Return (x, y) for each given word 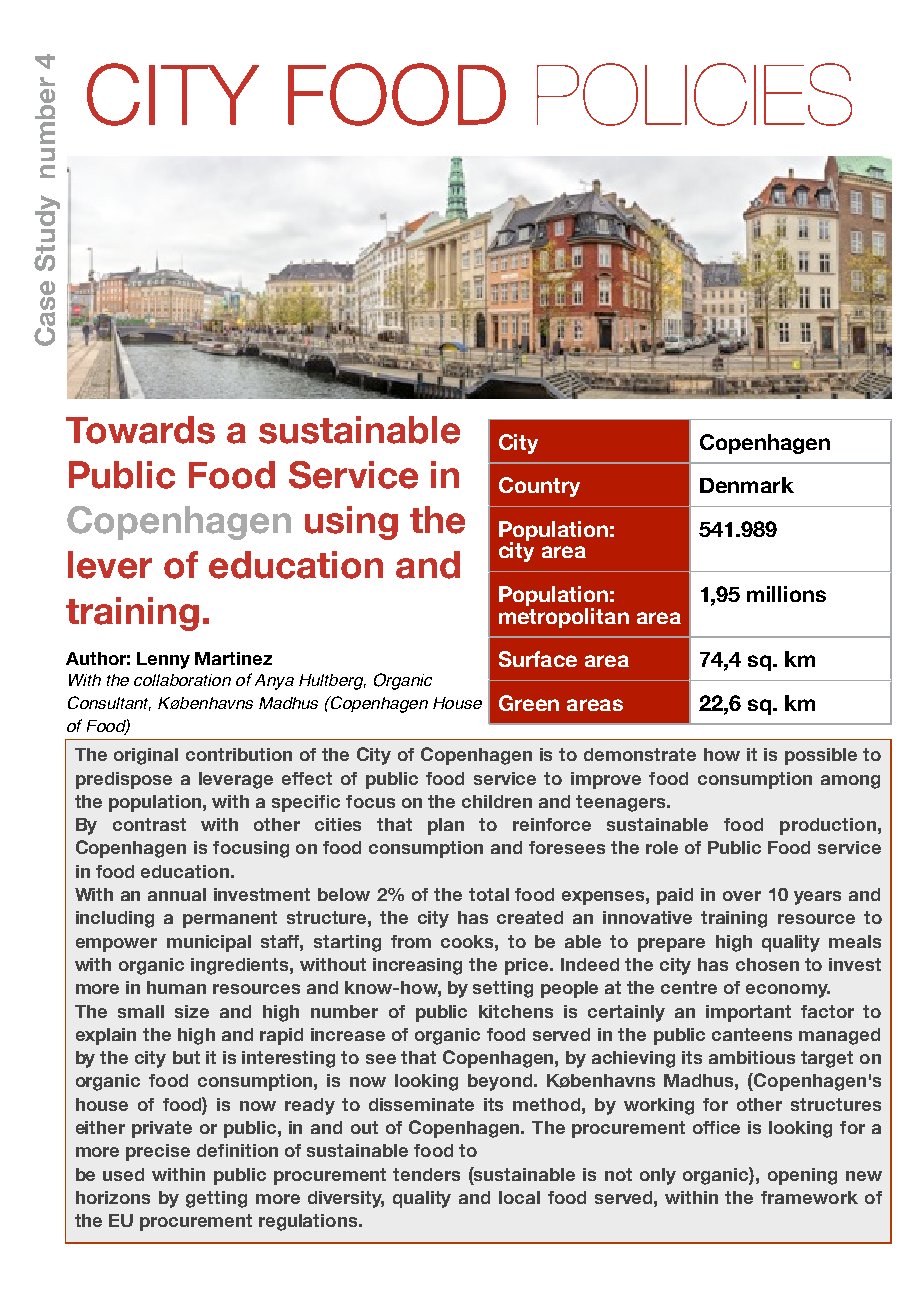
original (146, 756)
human (176, 987)
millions (786, 594)
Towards (140, 430)
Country (539, 487)
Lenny (163, 660)
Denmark (747, 485)
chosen (767, 964)
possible (821, 756)
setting (503, 989)
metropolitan (564, 618)
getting (216, 1199)
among (850, 782)
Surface (538, 659)
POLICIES (694, 94)
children (497, 801)
